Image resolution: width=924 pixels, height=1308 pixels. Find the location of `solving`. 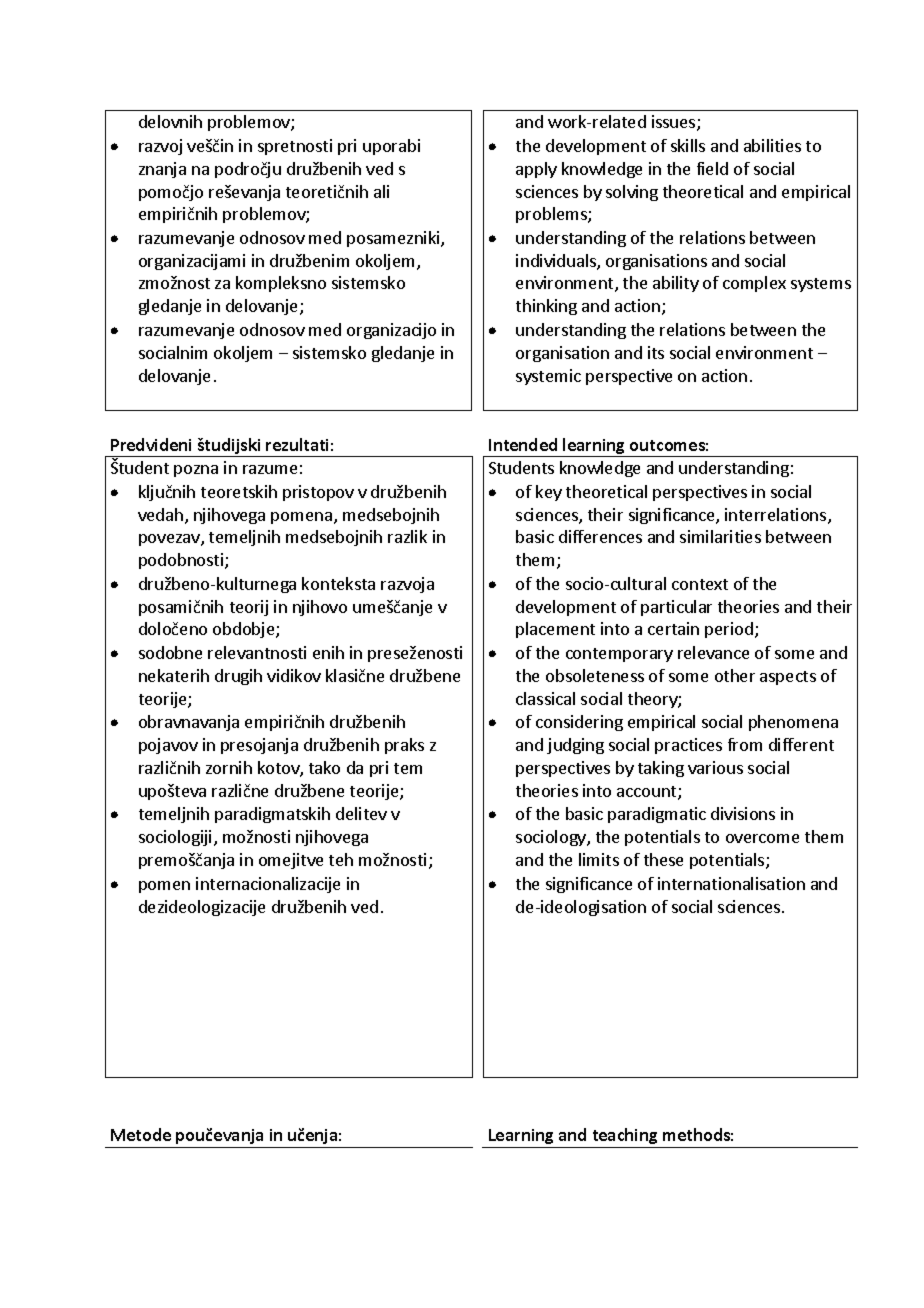

solving is located at coordinates (632, 193).
